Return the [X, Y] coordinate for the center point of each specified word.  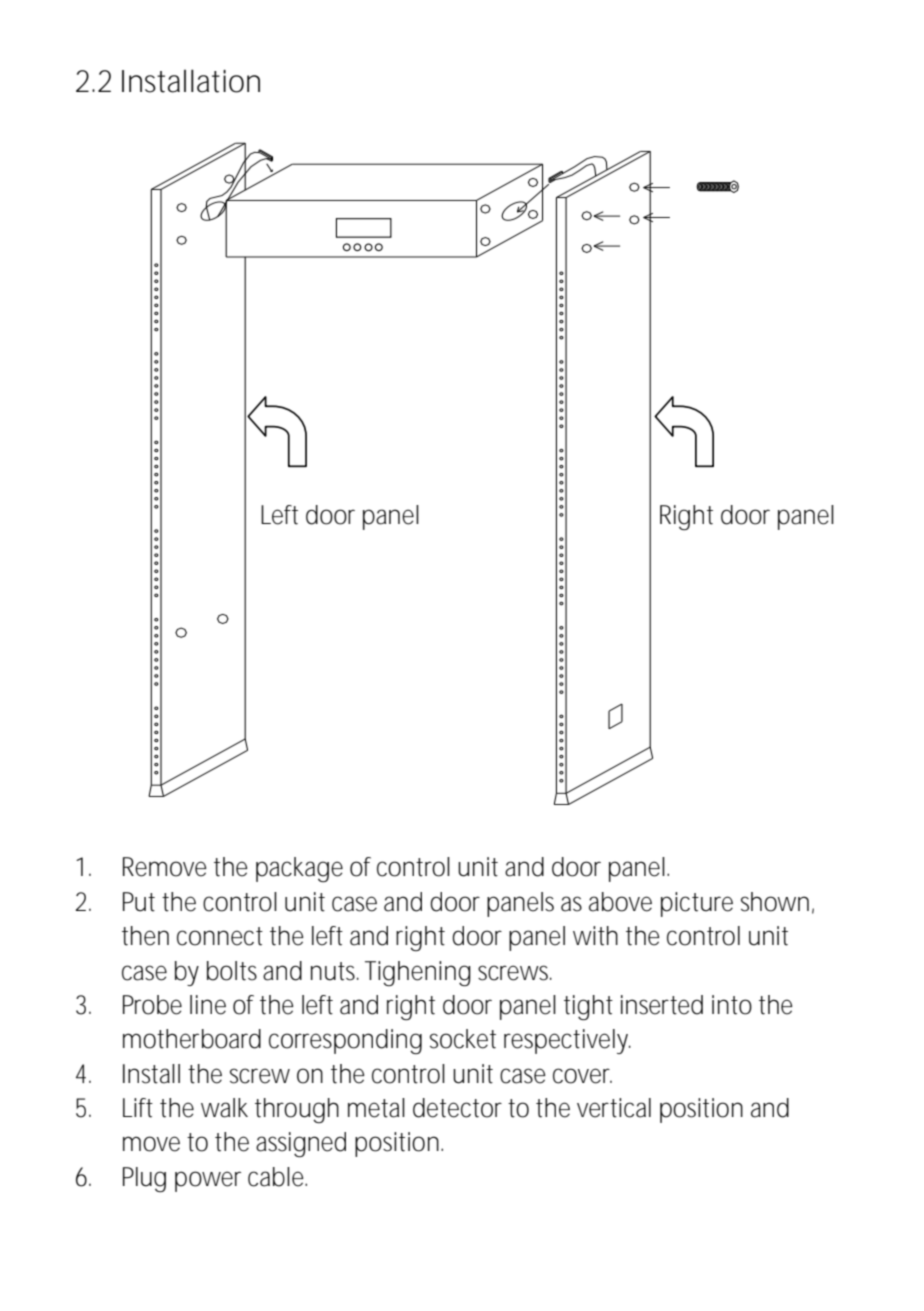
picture [697, 904]
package [299, 869]
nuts [334, 971]
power [208, 1181]
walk [224, 1108]
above [620, 902]
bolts [232, 971]
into [732, 1005]
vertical [614, 1108]
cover [582, 1076]
